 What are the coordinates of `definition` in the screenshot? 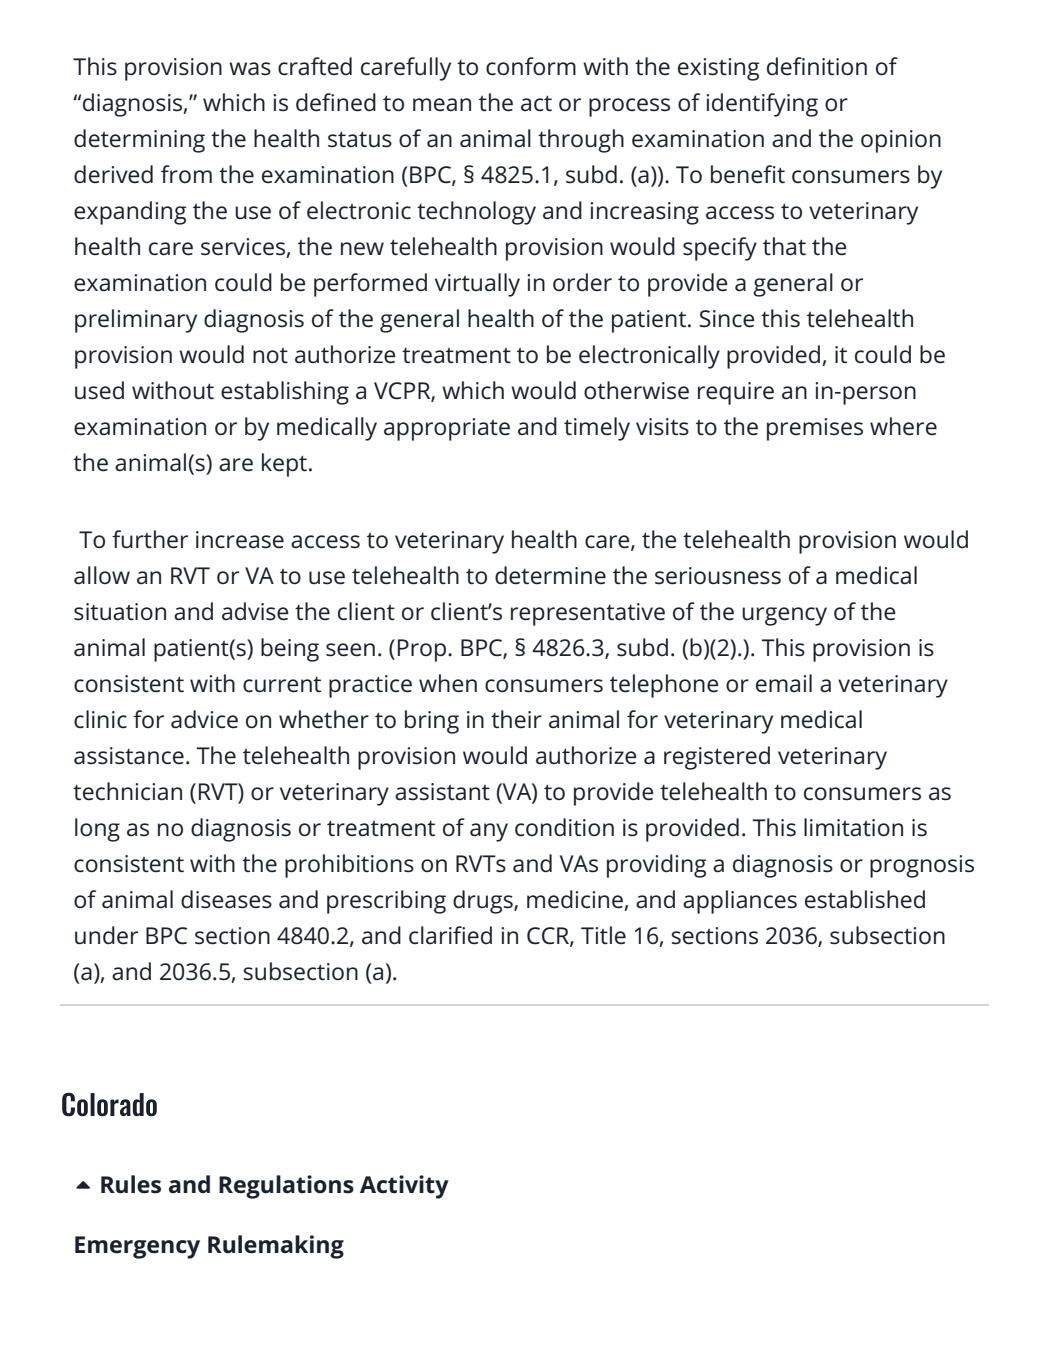 It's located at (817, 66).
